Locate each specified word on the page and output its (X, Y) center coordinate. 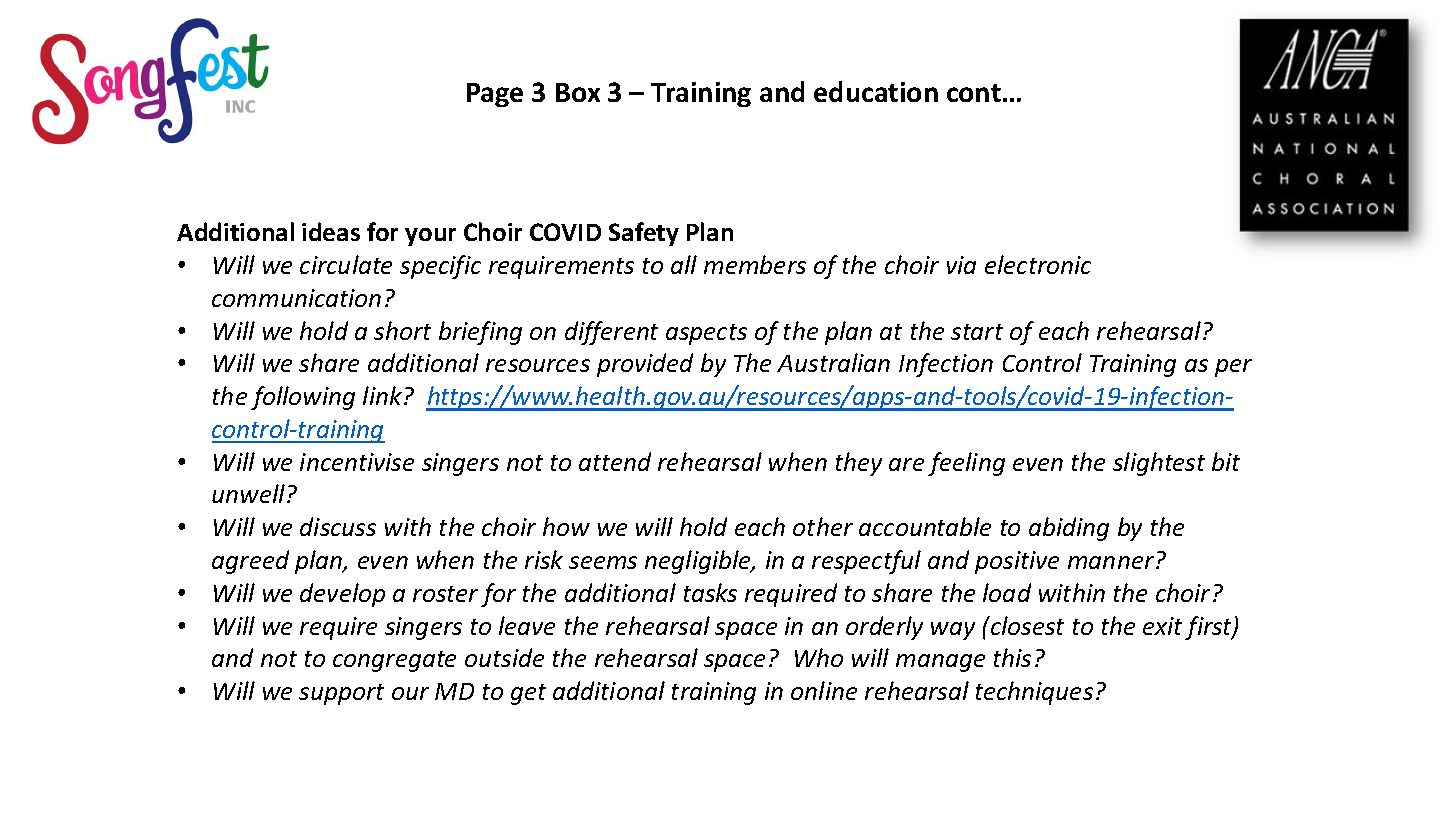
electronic (1038, 264)
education (876, 91)
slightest (1159, 464)
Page (495, 95)
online (824, 690)
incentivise (357, 462)
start (977, 332)
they (859, 464)
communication (296, 298)
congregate (394, 661)
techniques (1034, 693)
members (755, 264)
